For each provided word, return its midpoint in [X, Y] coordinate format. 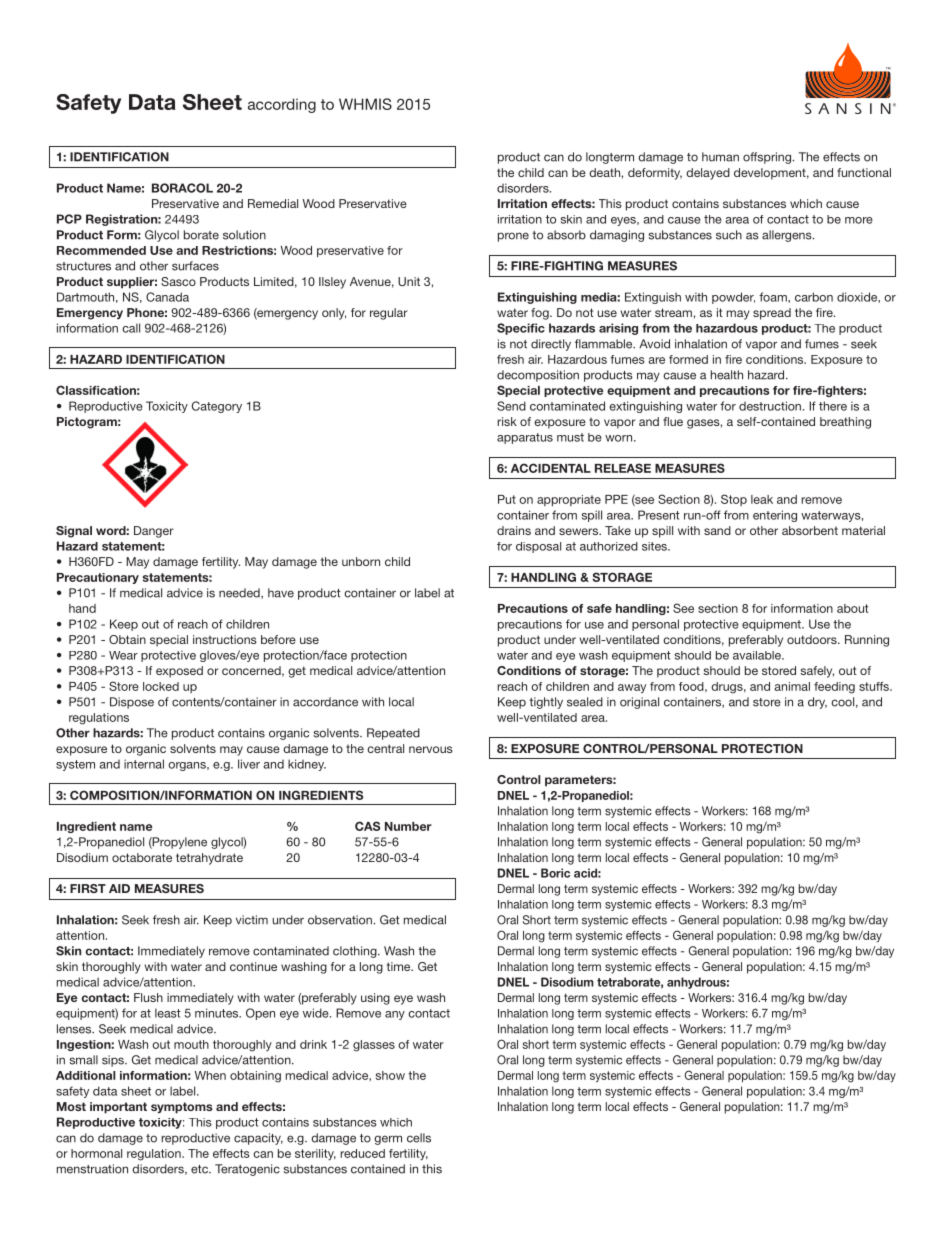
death [604, 172]
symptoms [181, 1108]
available [758, 655]
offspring [768, 158]
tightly [546, 703]
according [282, 105]
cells [419, 1138]
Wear [123, 655]
